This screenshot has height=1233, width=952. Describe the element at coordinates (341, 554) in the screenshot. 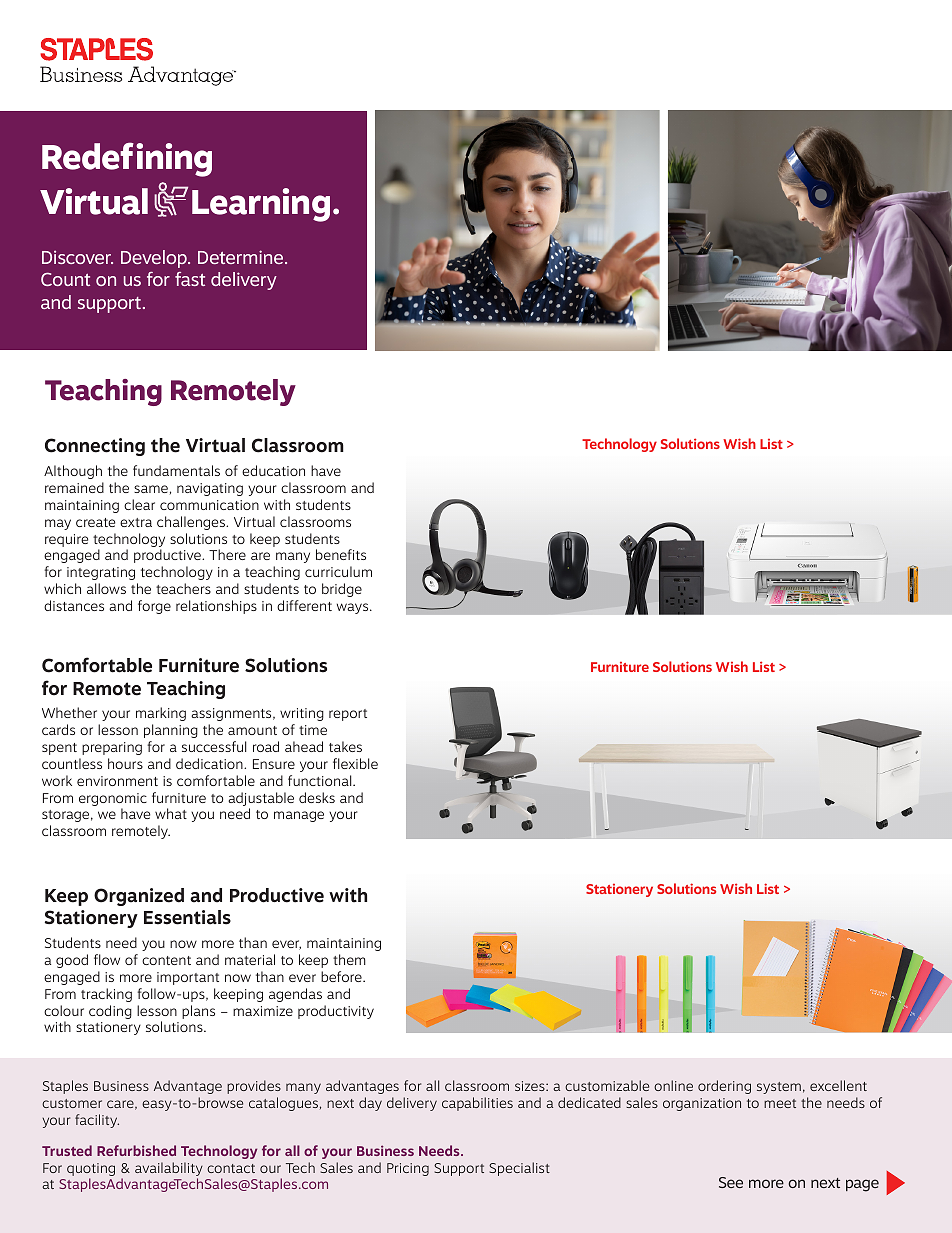

I see `benefits` at that location.
